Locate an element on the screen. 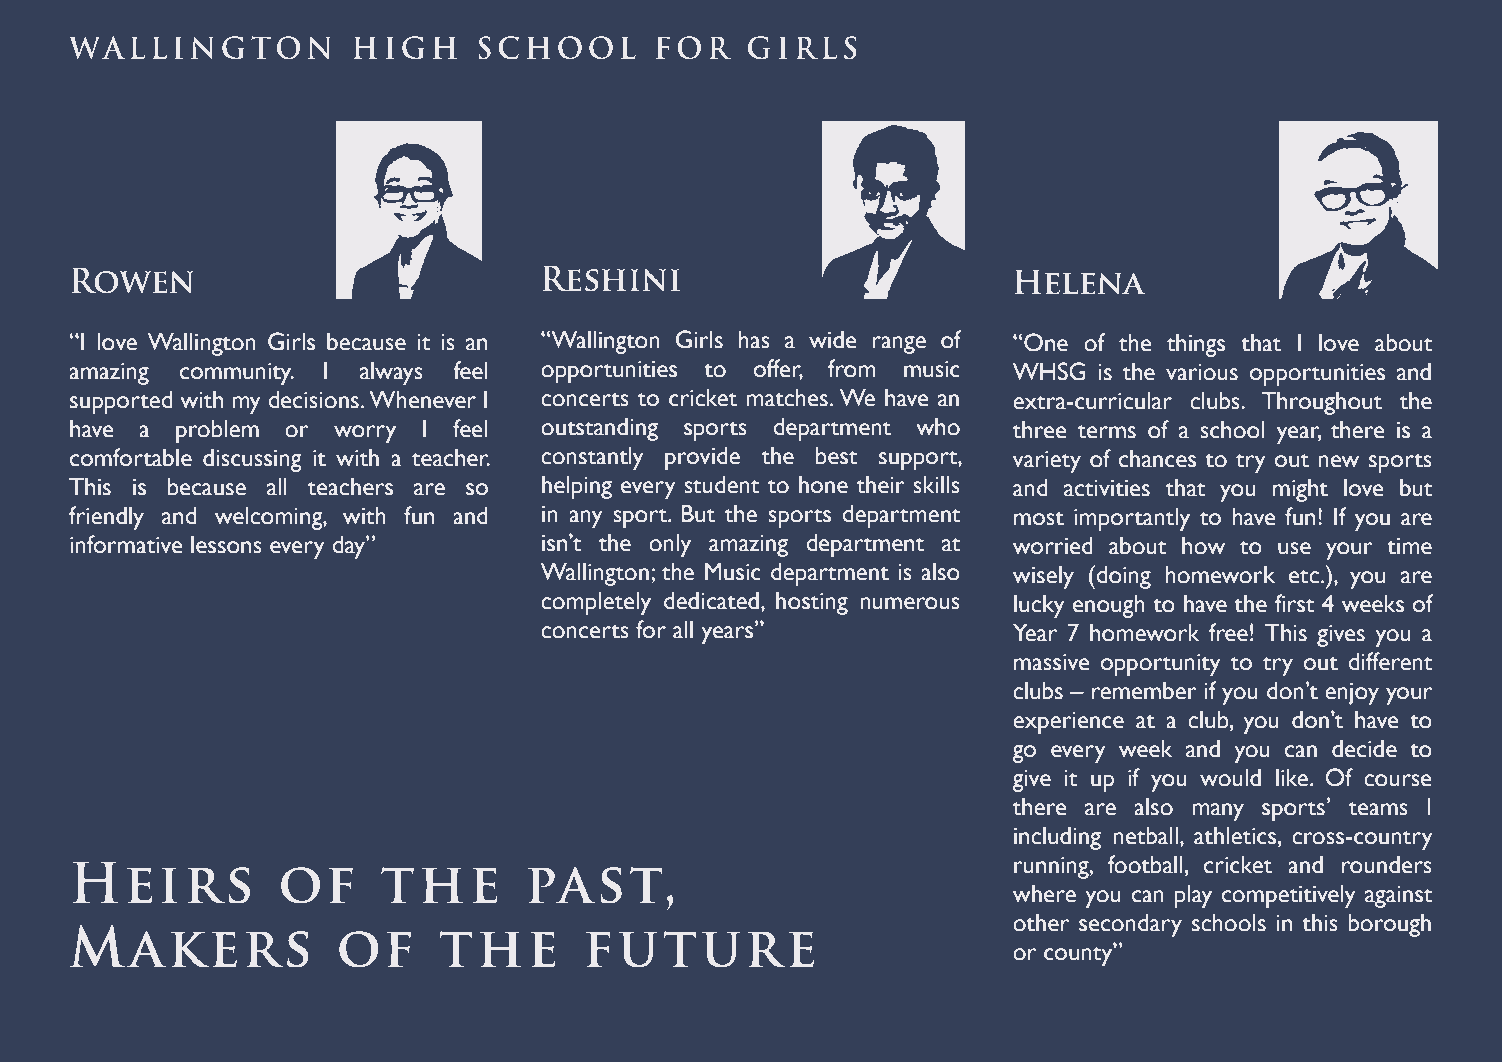  things is located at coordinates (1196, 345).
